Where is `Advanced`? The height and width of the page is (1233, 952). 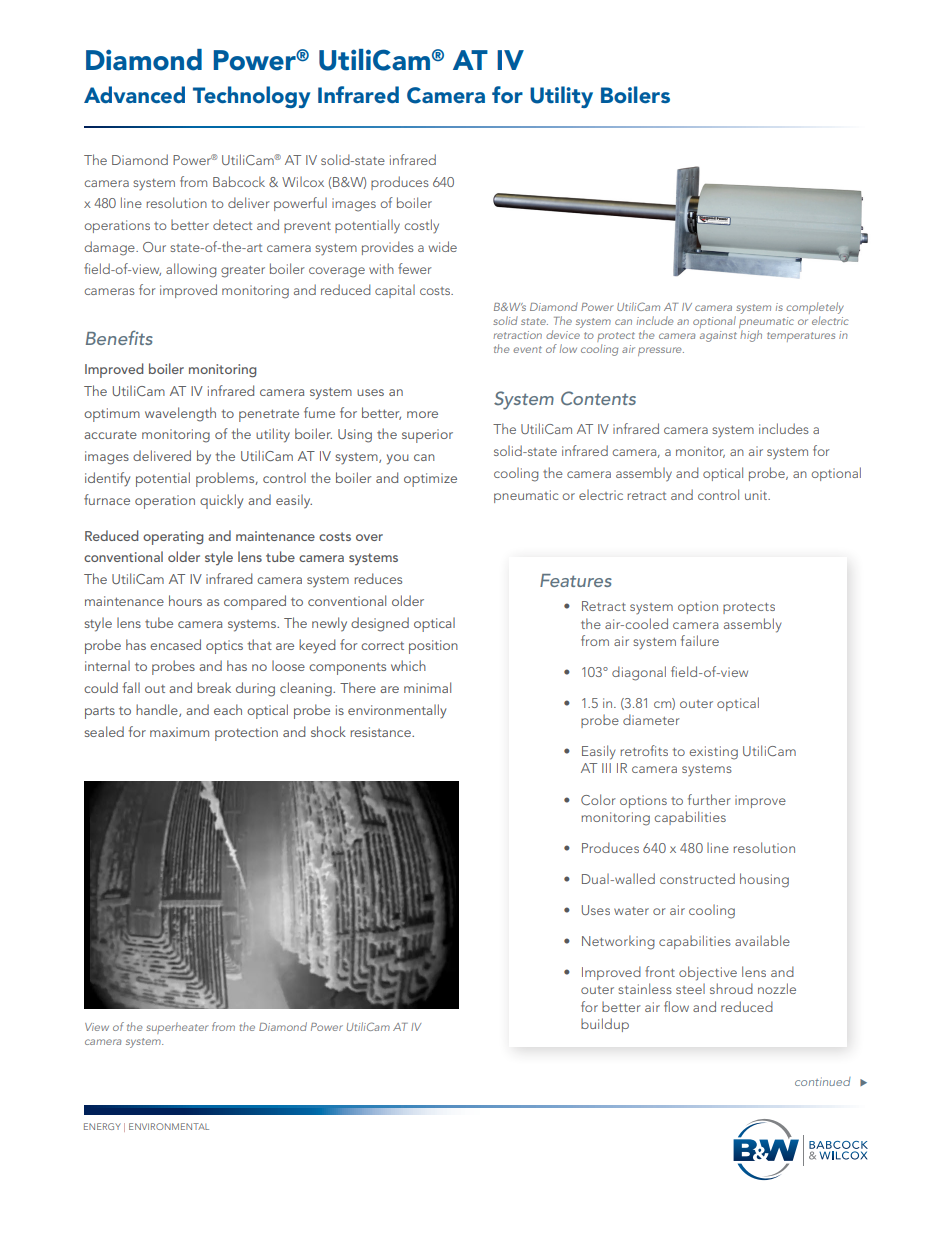 Advanced is located at coordinates (134, 94).
